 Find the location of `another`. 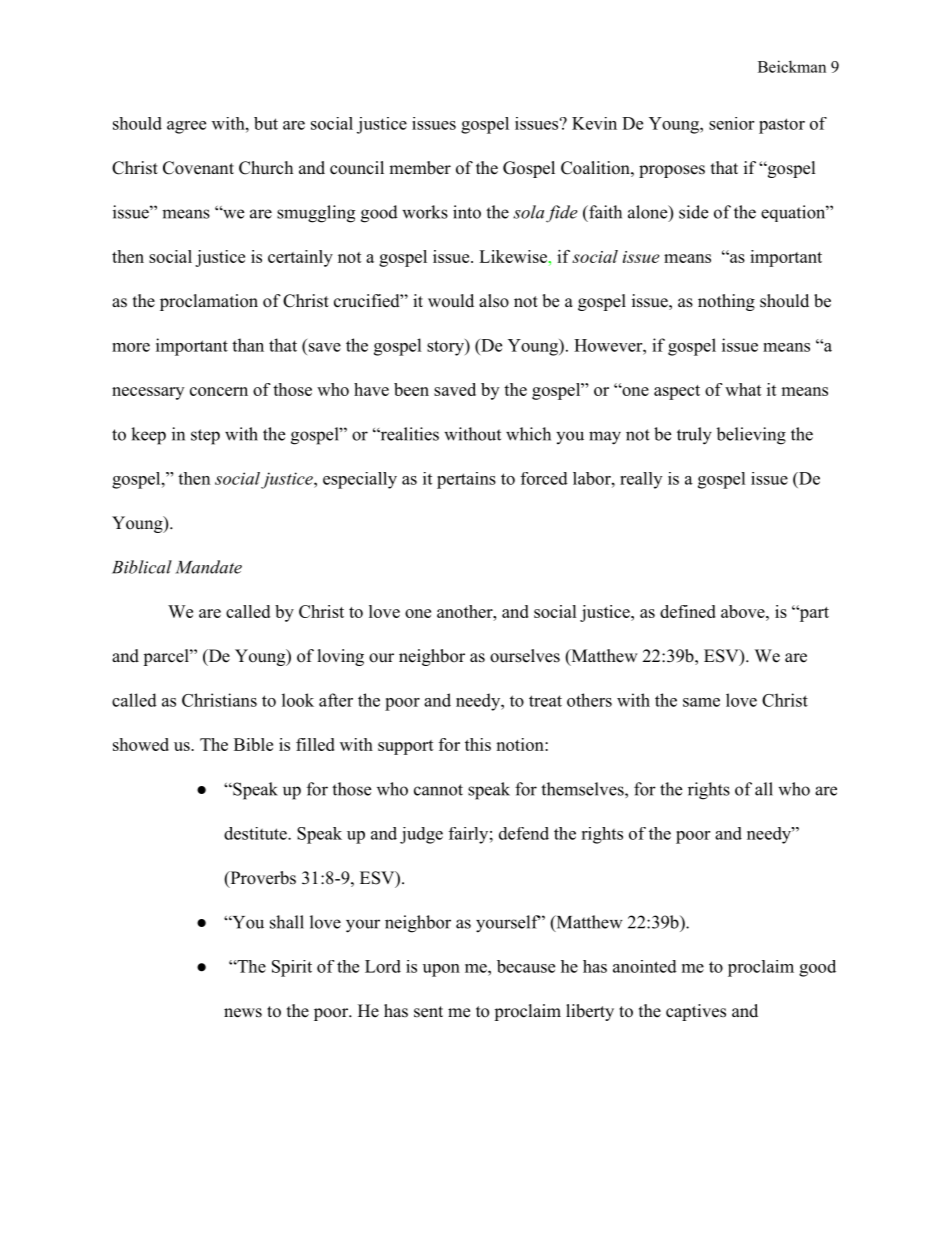

another is located at coordinates (466, 611).
